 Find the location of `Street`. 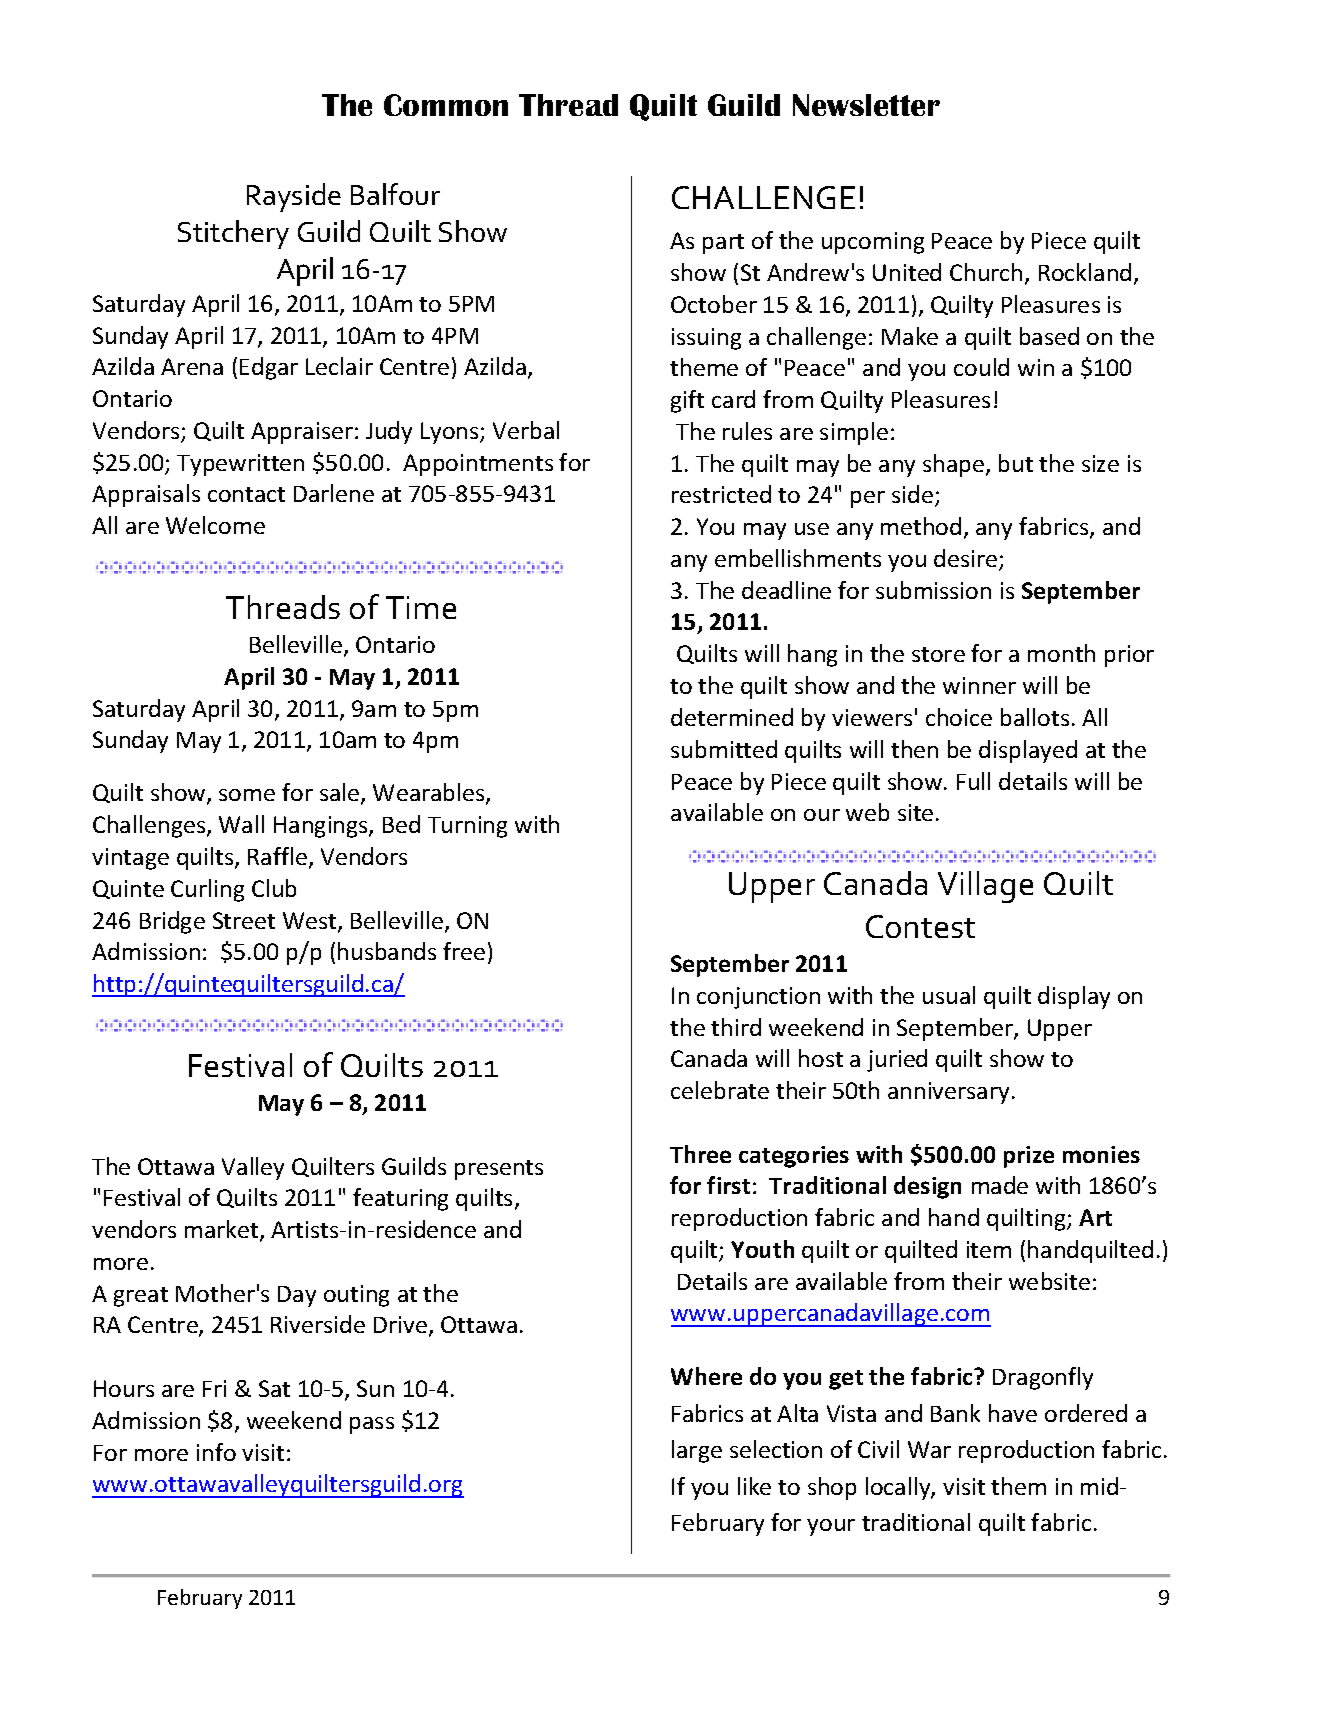

Street is located at coordinates (244, 920).
